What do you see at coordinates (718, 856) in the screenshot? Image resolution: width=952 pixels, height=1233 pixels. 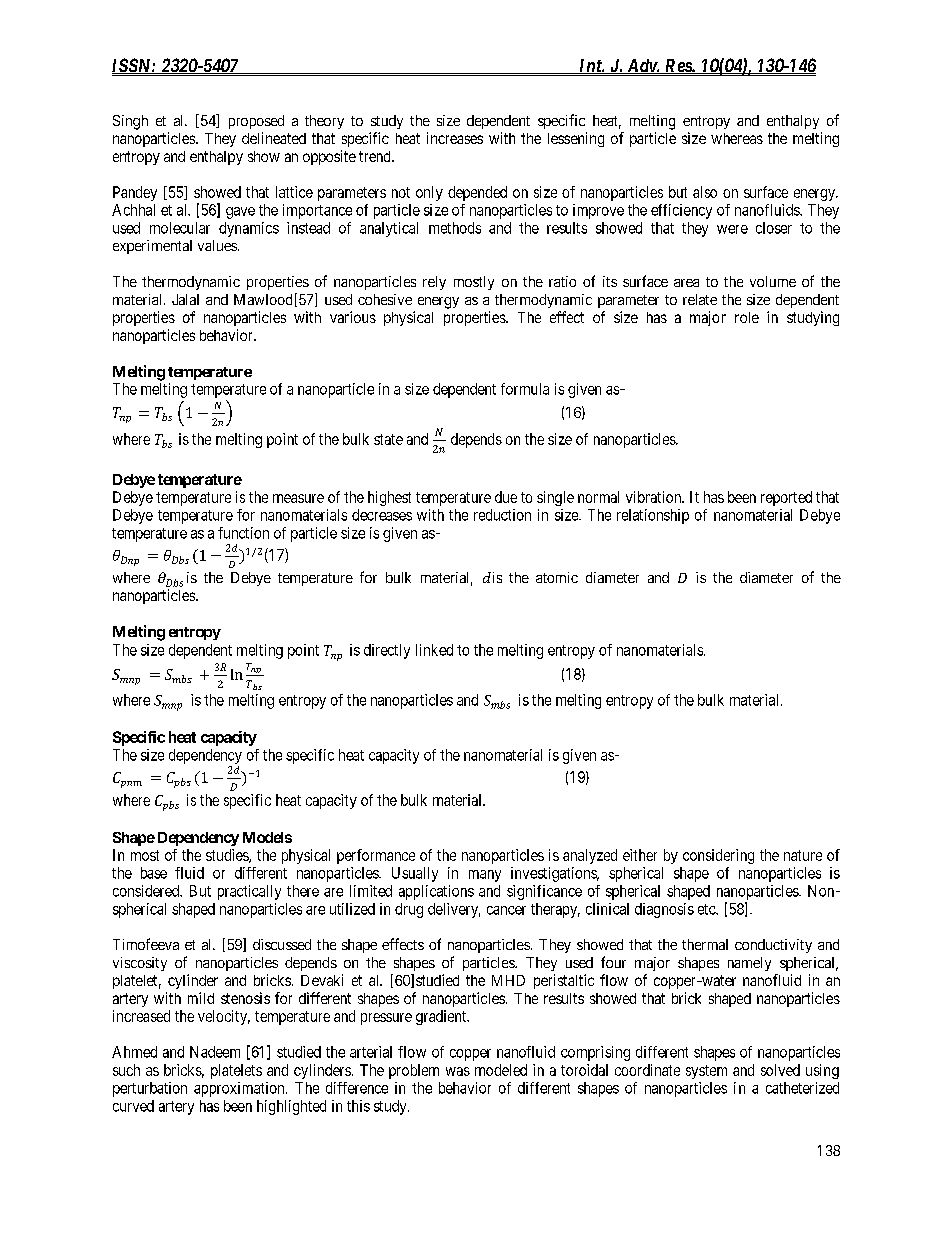 I see `considering` at bounding box center [718, 856].
